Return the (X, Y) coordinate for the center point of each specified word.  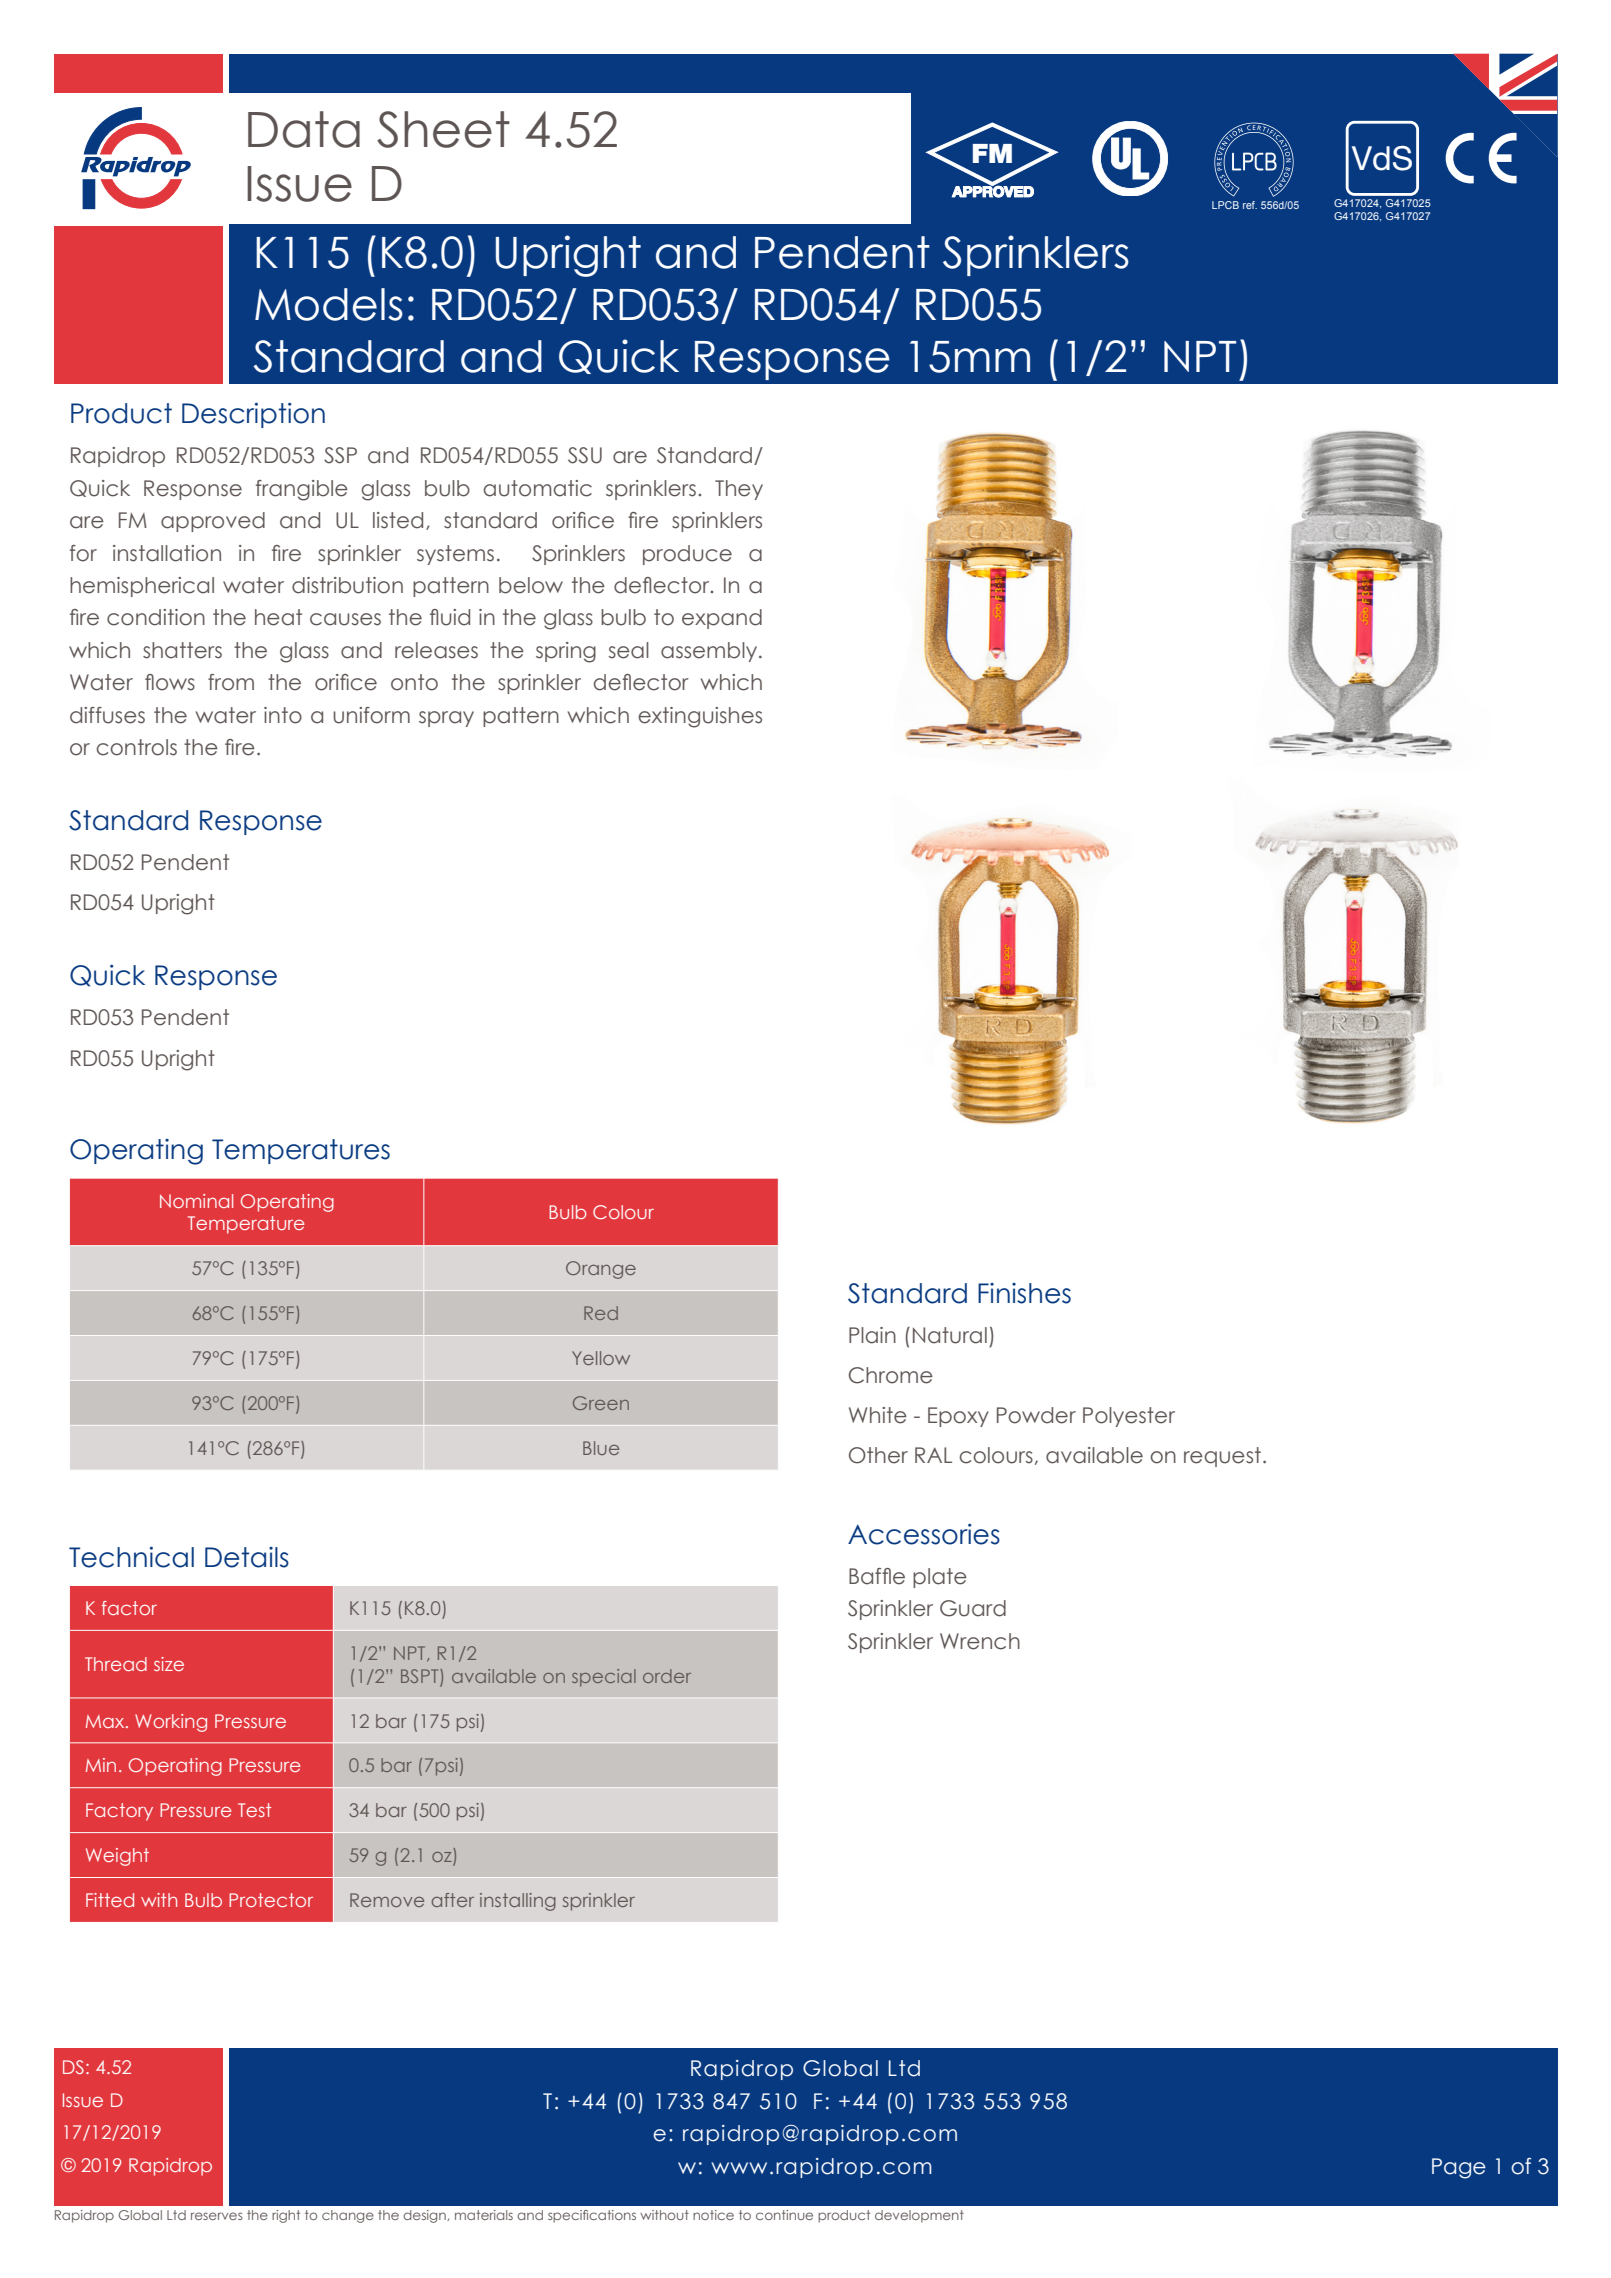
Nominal (196, 1201)
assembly (710, 652)
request (1222, 1457)
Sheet (443, 129)
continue (784, 2215)
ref (1250, 205)
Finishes (1024, 1293)
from (231, 682)
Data (304, 129)
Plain (872, 1335)
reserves (217, 2216)
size (169, 1664)
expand (722, 619)
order (667, 1676)
